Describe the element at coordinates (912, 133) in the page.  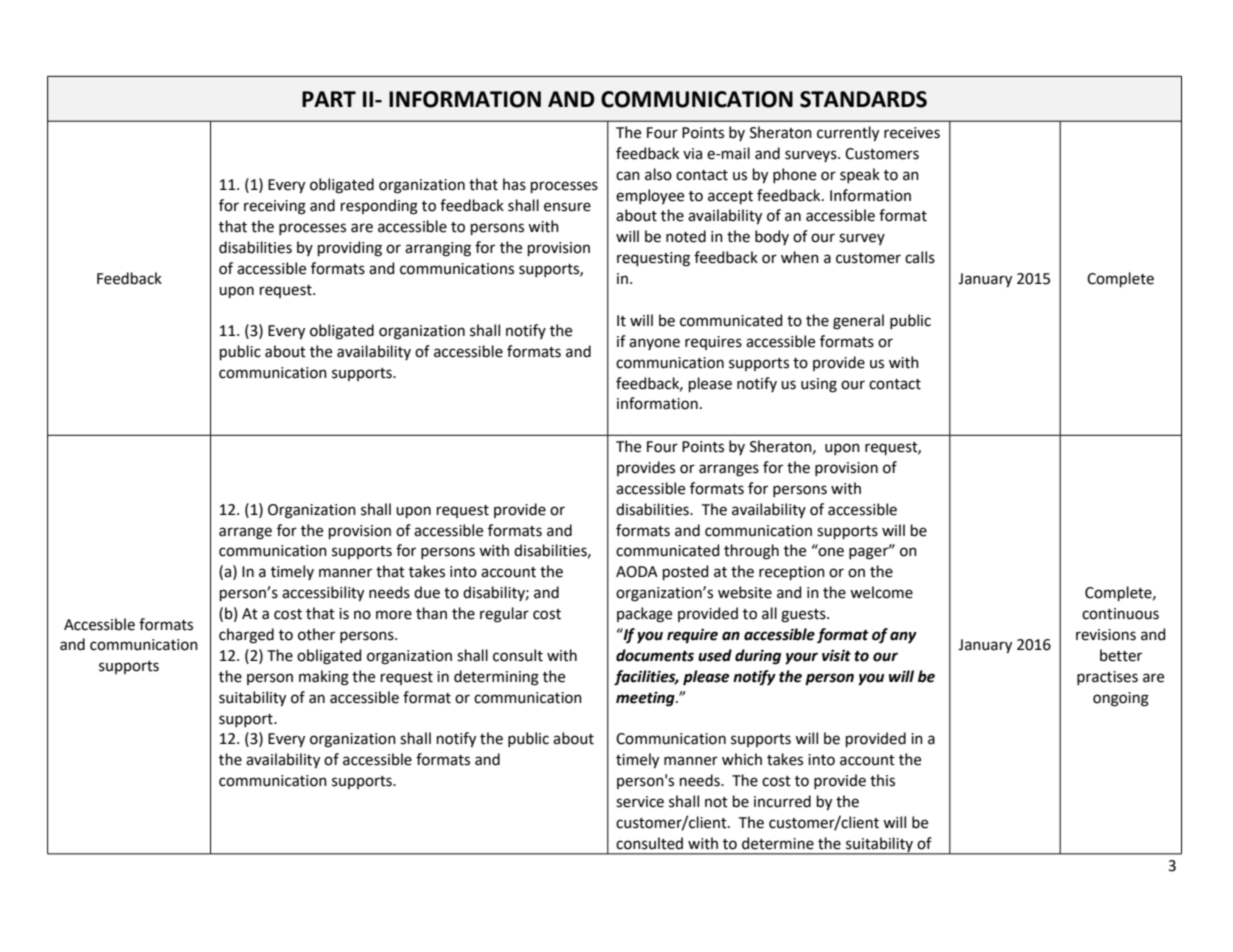
I see `receives` at that location.
